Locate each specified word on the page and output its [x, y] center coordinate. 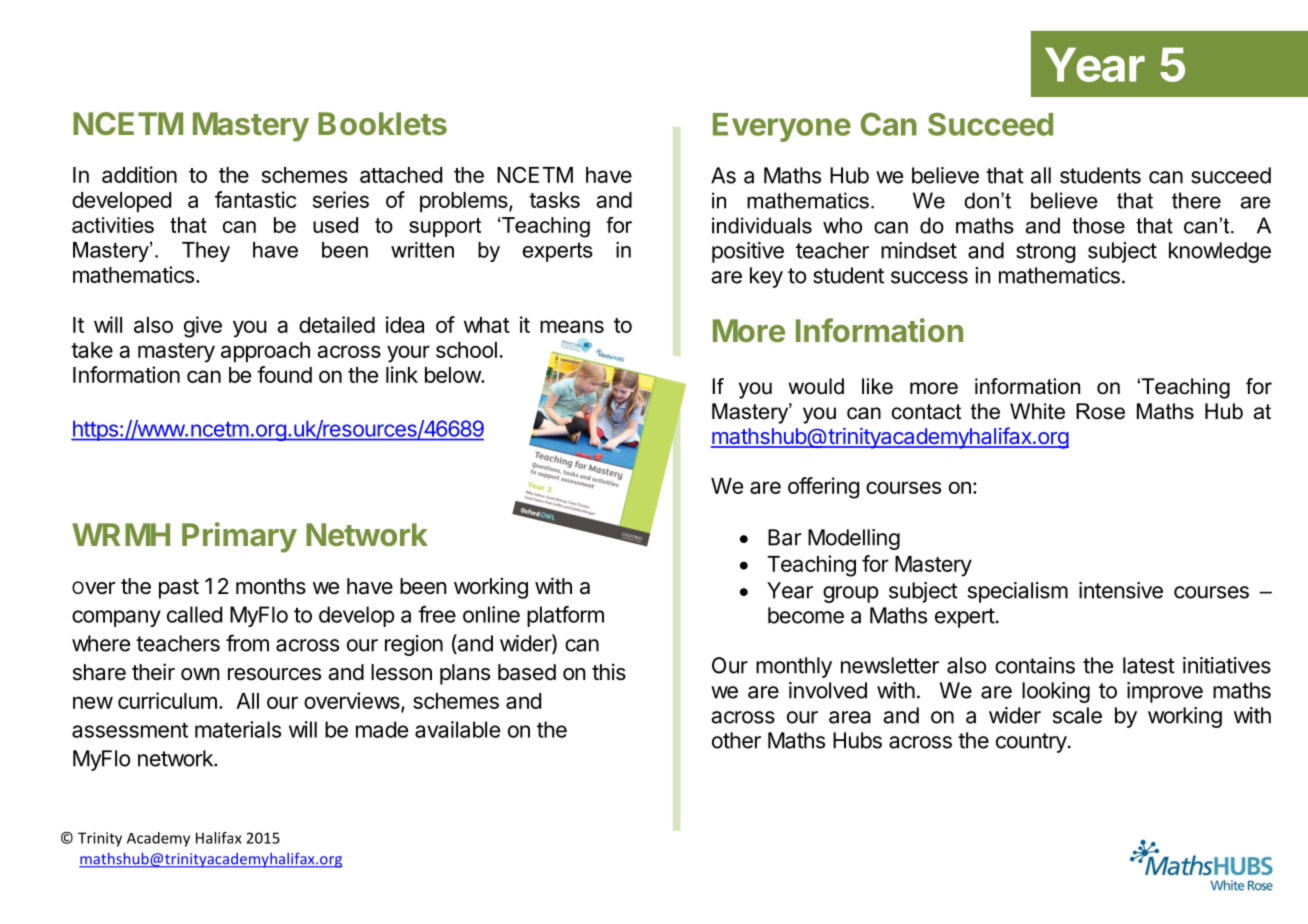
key [766, 277]
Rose [1100, 411]
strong [1045, 253]
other [736, 740]
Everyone [782, 127]
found [284, 374]
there [1196, 200]
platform [565, 616]
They [206, 252]
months [271, 586]
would [816, 386]
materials [238, 729]
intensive [1121, 590]
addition [139, 174]
